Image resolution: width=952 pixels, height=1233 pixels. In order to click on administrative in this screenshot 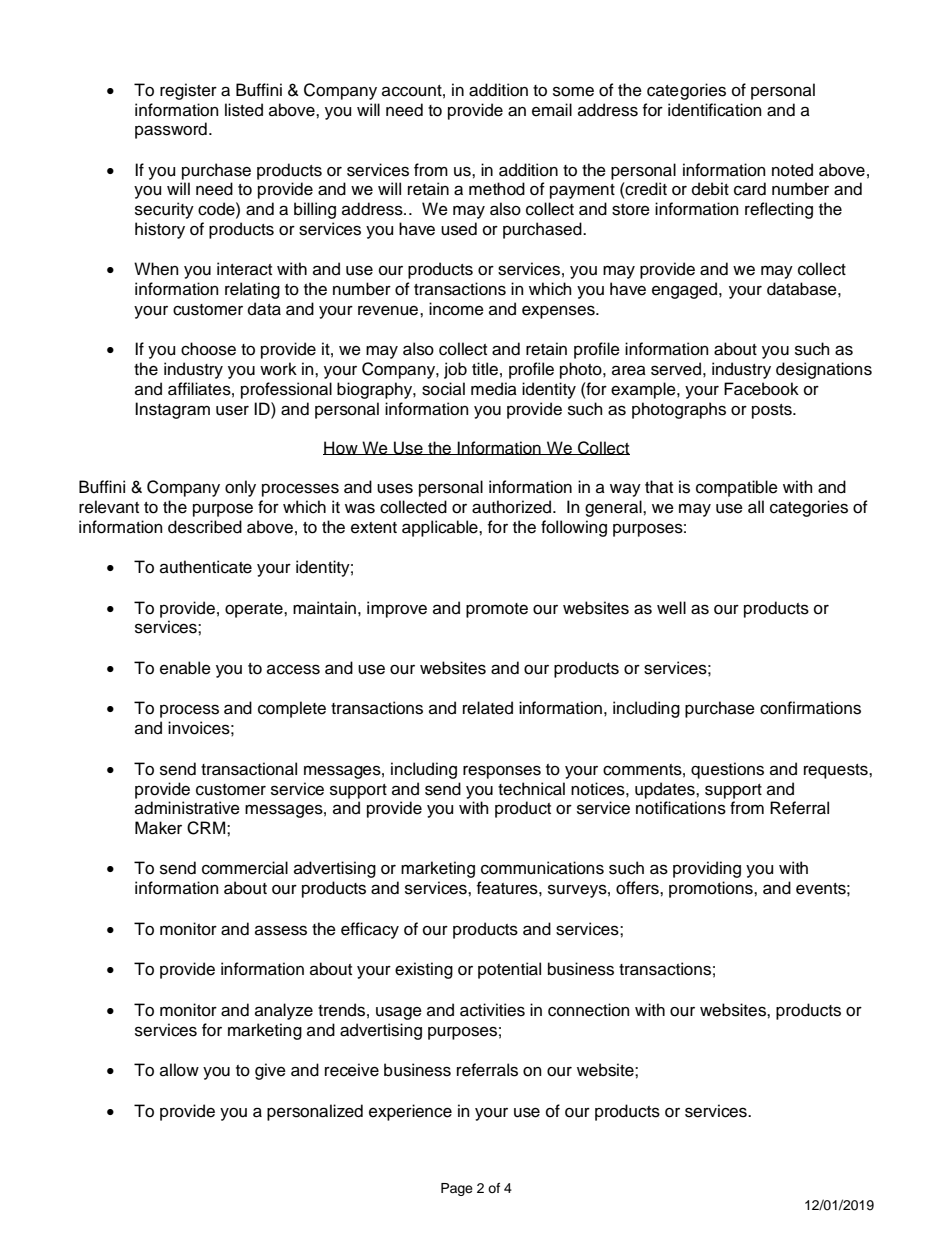, I will do `click(187, 808)`.
